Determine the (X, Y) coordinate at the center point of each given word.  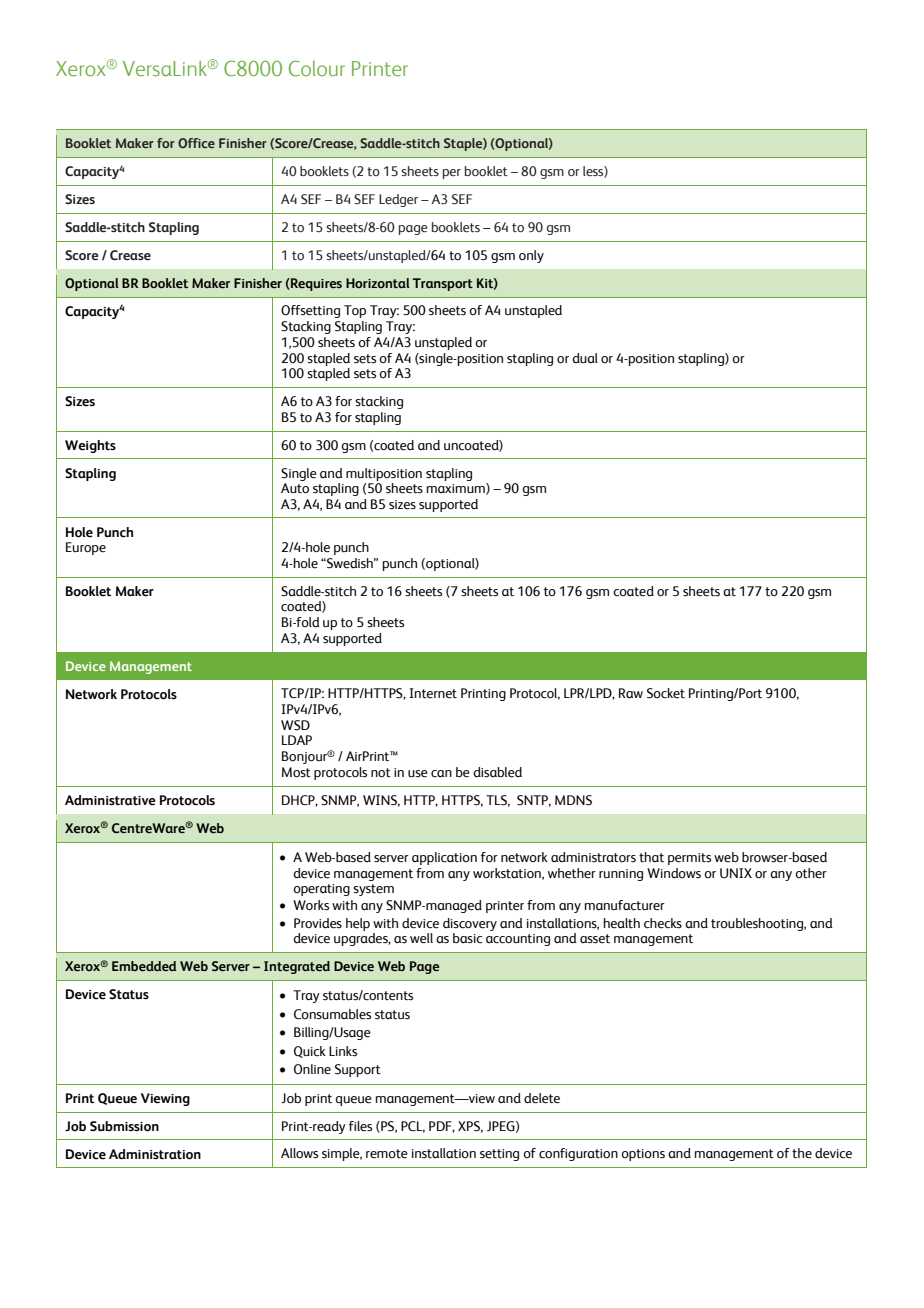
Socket (666, 693)
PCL (413, 1127)
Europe (86, 548)
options (643, 1155)
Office (196, 143)
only (531, 256)
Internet (433, 693)
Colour (317, 68)
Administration (155, 1154)
